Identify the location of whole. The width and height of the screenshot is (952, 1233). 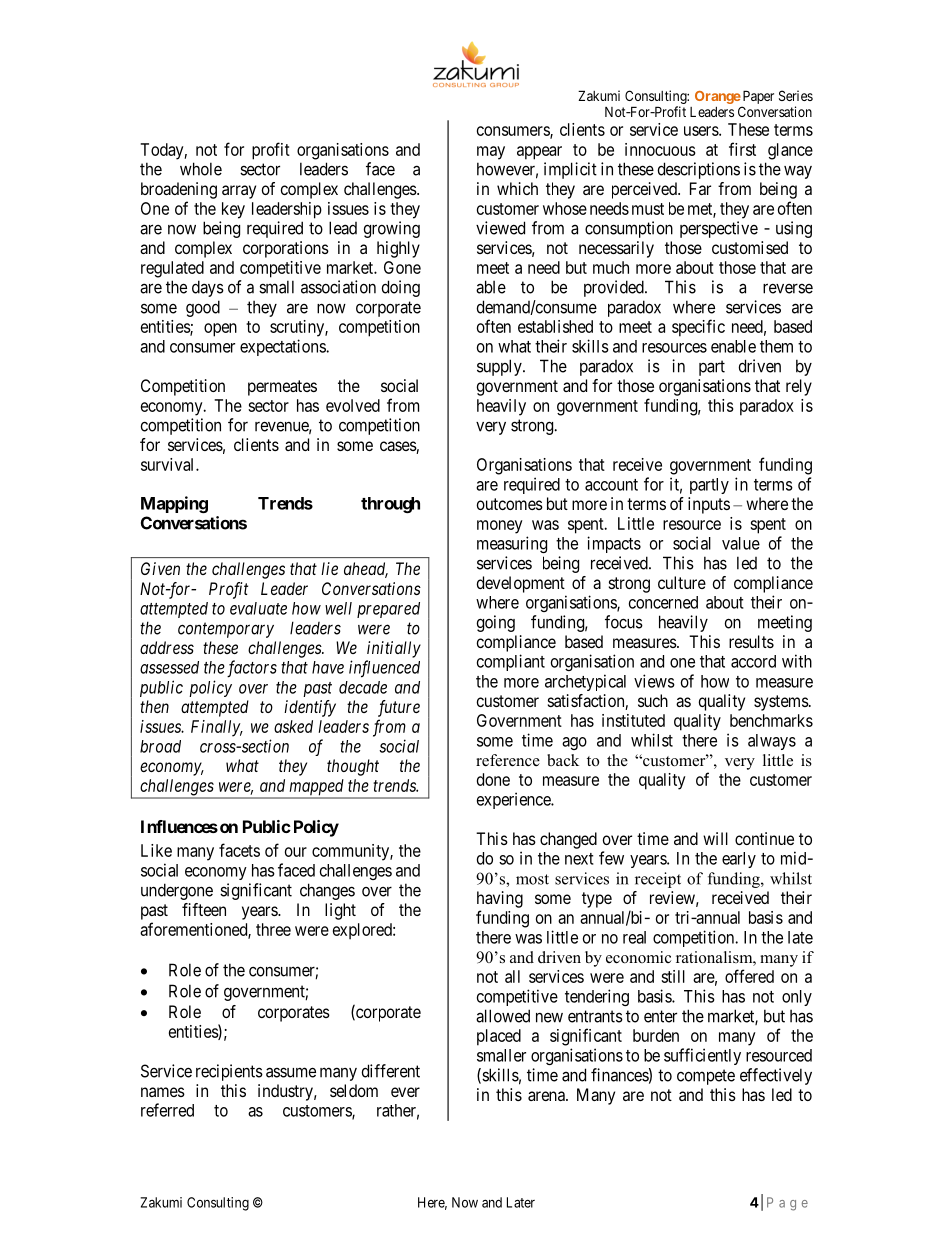
(201, 169).
